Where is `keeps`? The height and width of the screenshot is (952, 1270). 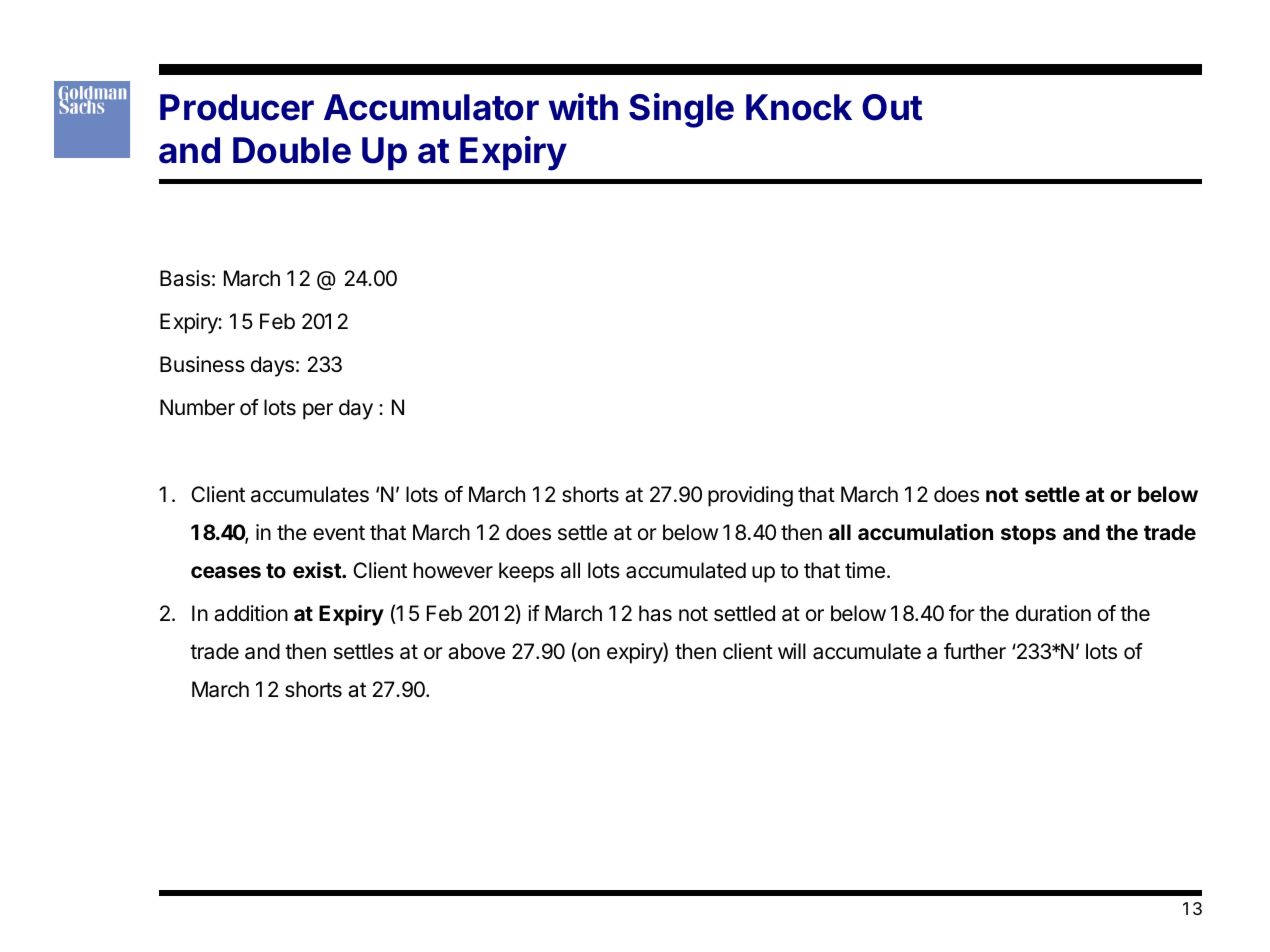 keeps is located at coordinates (526, 572).
